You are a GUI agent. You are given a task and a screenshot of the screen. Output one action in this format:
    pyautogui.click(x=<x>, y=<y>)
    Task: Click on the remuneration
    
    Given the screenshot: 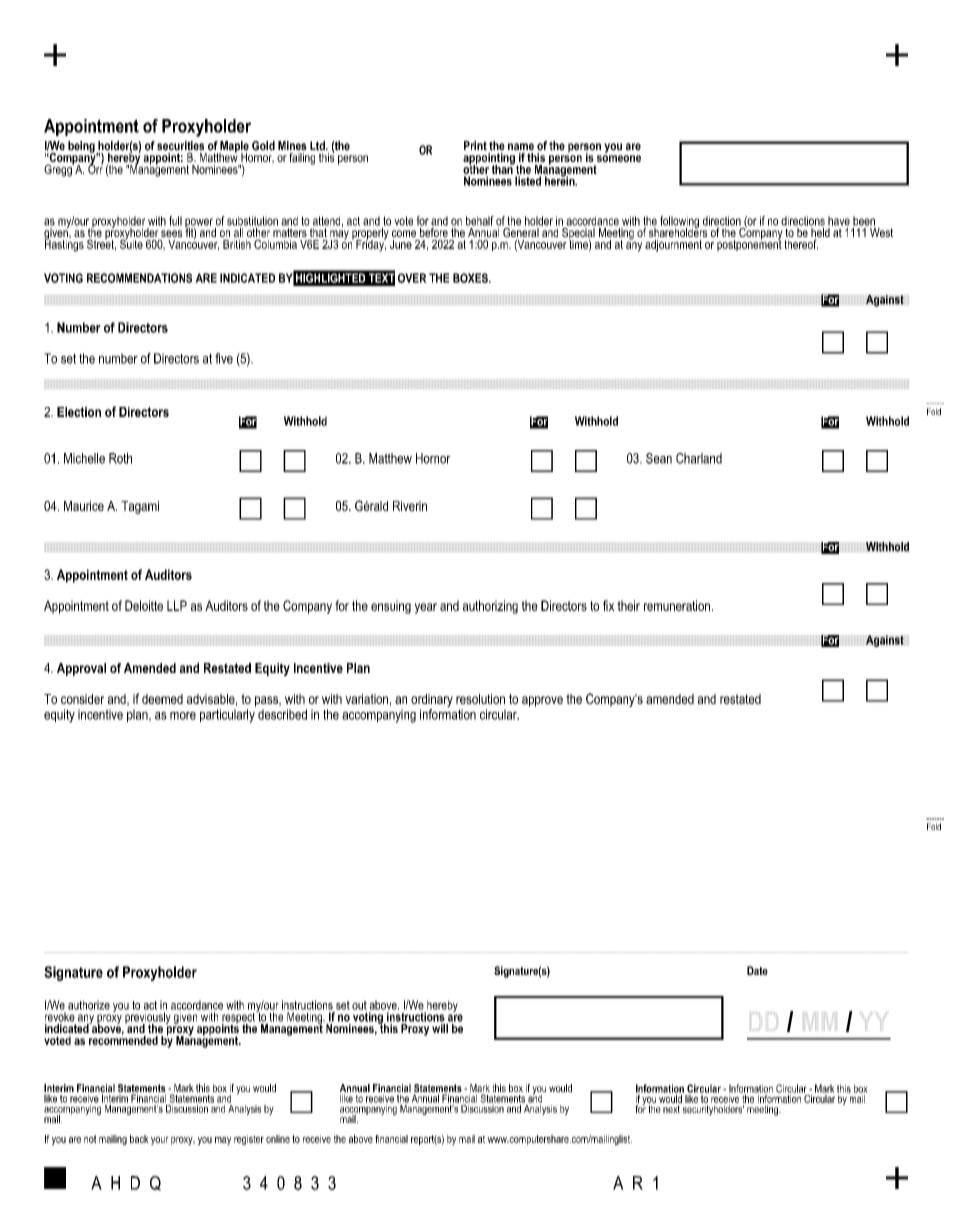 What is the action you would take?
    pyautogui.click(x=677, y=605)
